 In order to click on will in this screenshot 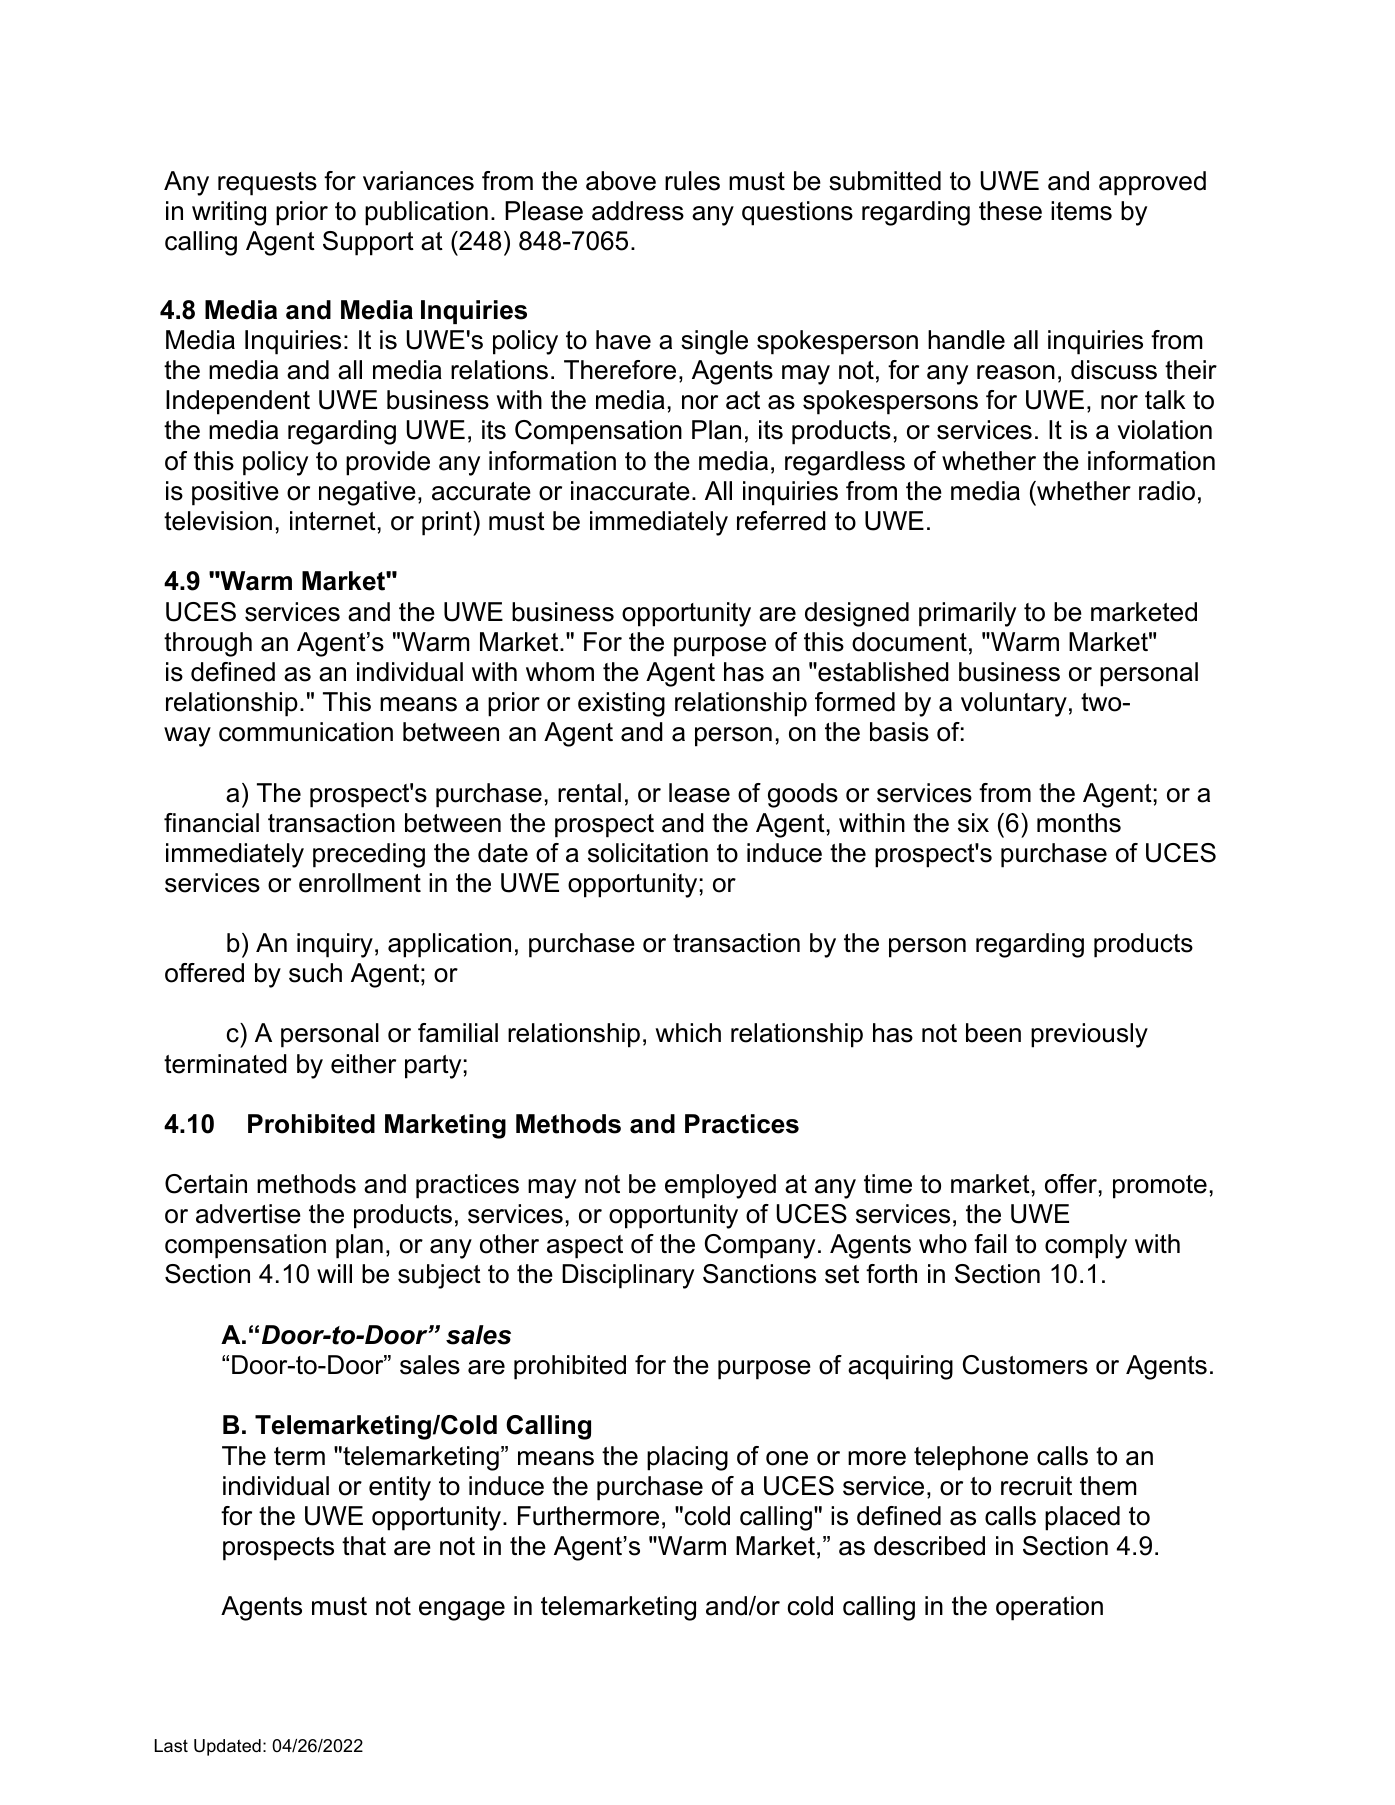, I will do `click(334, 1273)`.
